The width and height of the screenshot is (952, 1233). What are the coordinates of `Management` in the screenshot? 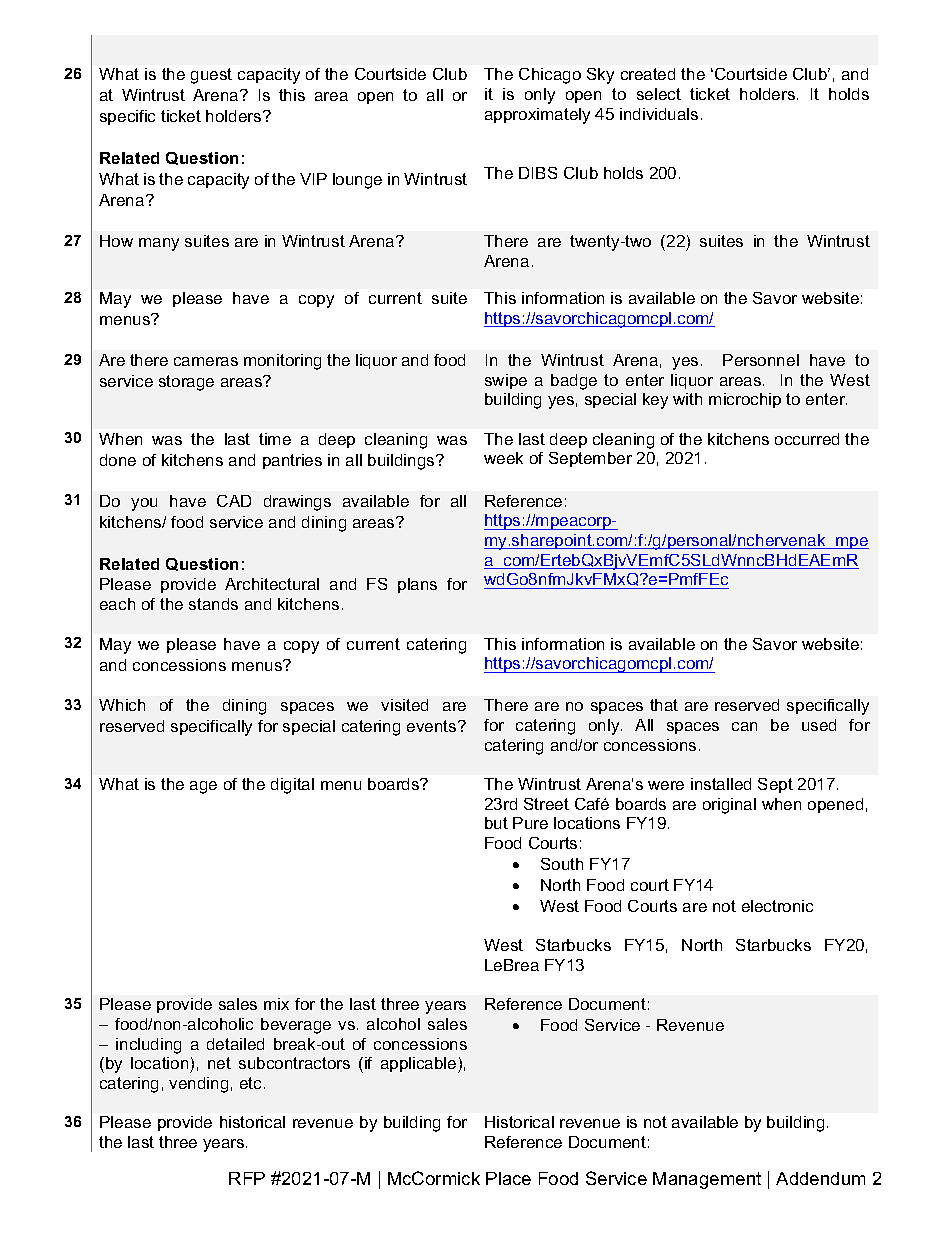 It's located at (707, 1180).
